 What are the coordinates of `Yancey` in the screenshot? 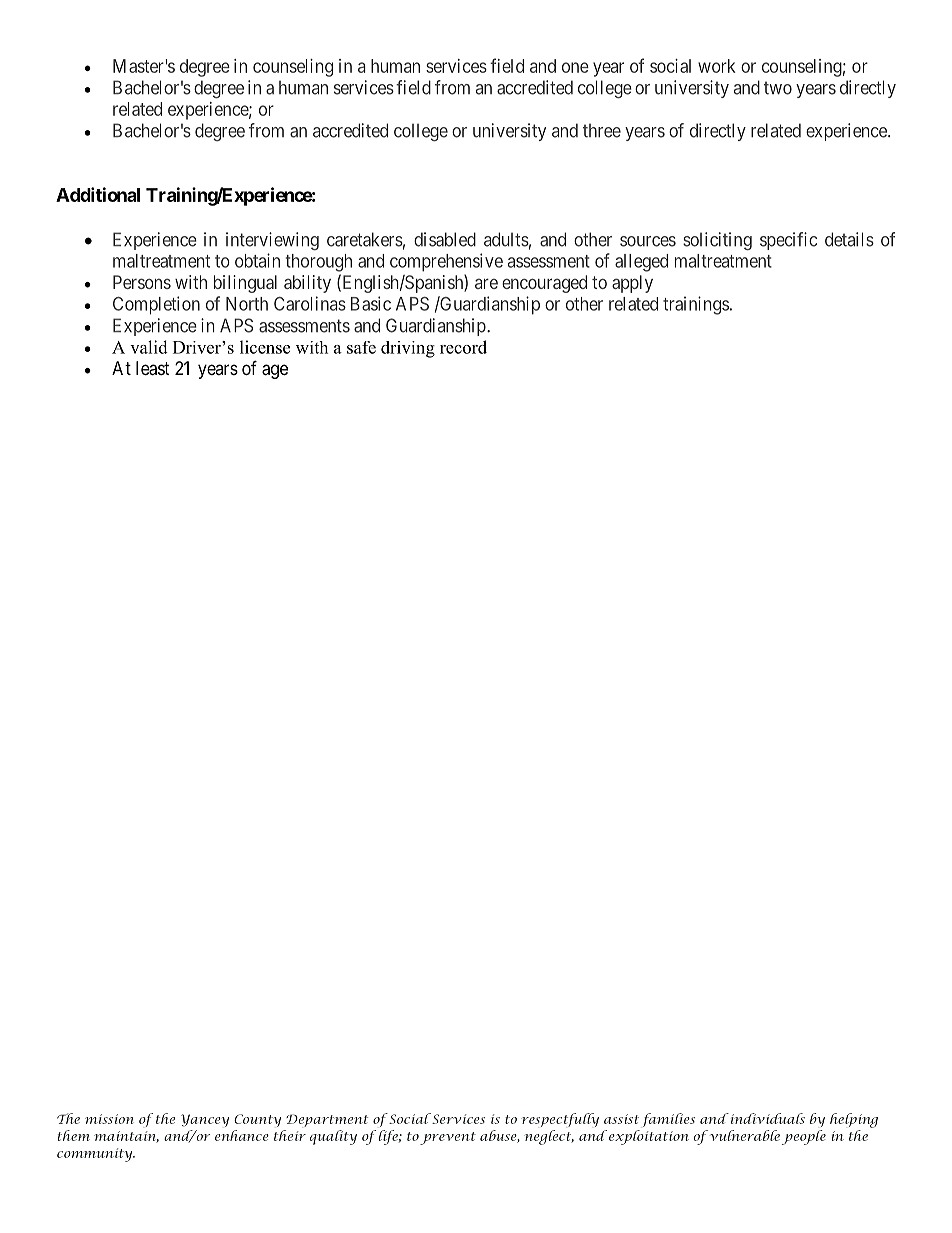 It's located at (205, 1120).
